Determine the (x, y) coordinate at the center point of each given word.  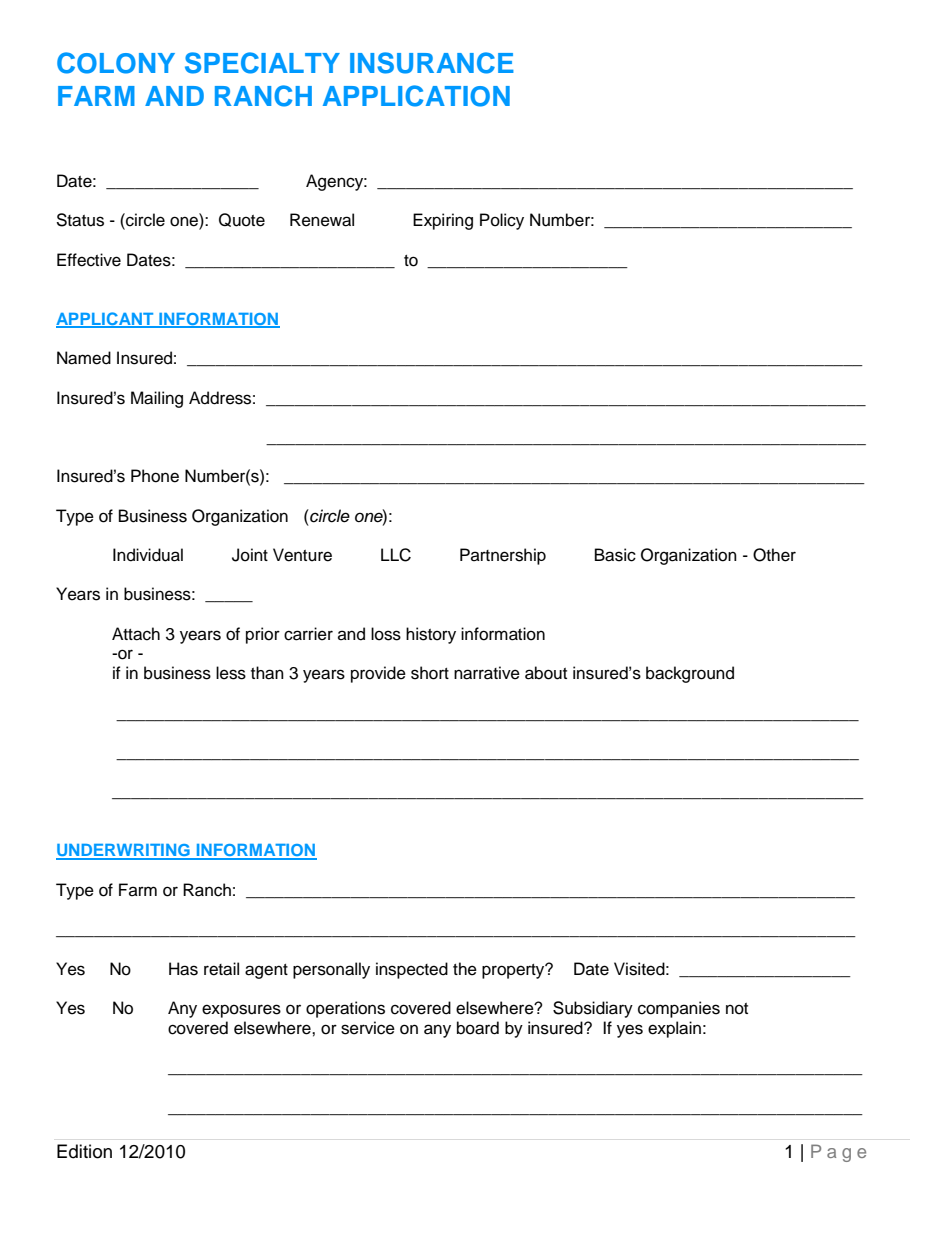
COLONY (116, 63)
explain (674, 1029)
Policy (502, 221)
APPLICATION (416, 96)
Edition (84, 1151)
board (478, 1028)
